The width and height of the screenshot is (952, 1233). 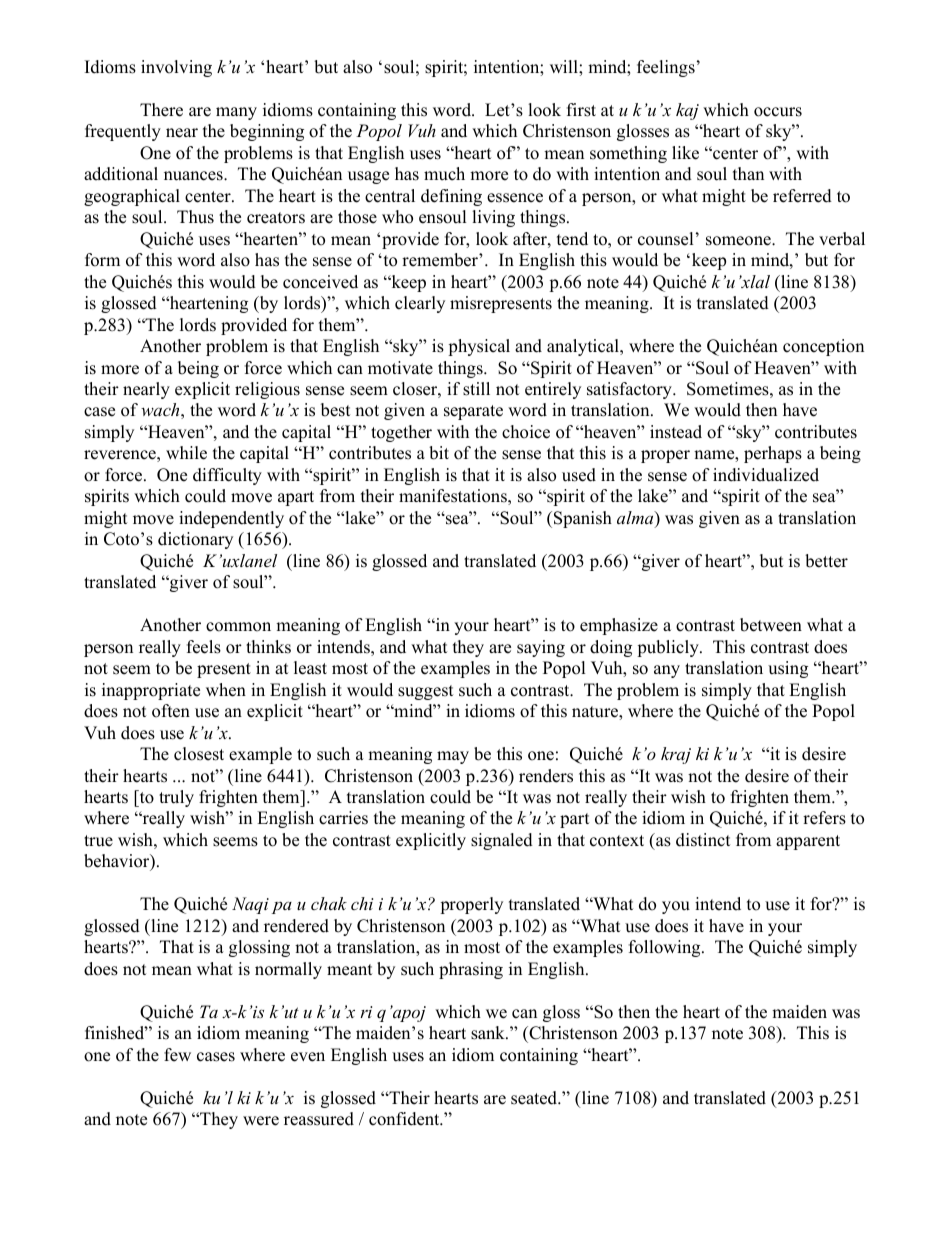 What do you see at coordinates (773, 454) in the screenshot?
I see `perhaps` at bounding box center [773, 454].
